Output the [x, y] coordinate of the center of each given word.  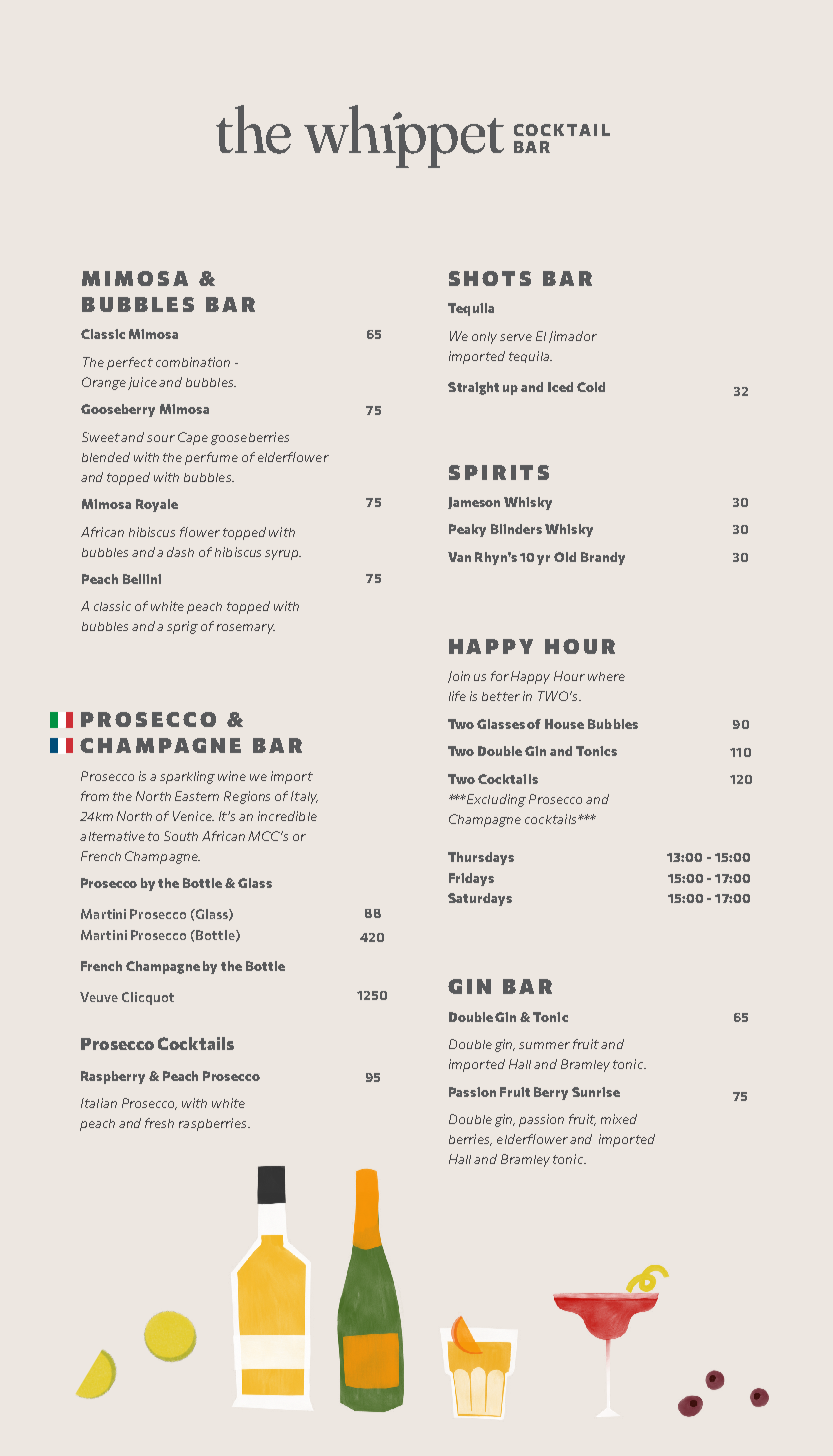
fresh [159, 1123]
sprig [182, 627]
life [457, 696]
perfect [130, 363]
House [564, 724]
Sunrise [596, 1092]
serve [516, 337]
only [484, 338]
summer [544, 1045]
